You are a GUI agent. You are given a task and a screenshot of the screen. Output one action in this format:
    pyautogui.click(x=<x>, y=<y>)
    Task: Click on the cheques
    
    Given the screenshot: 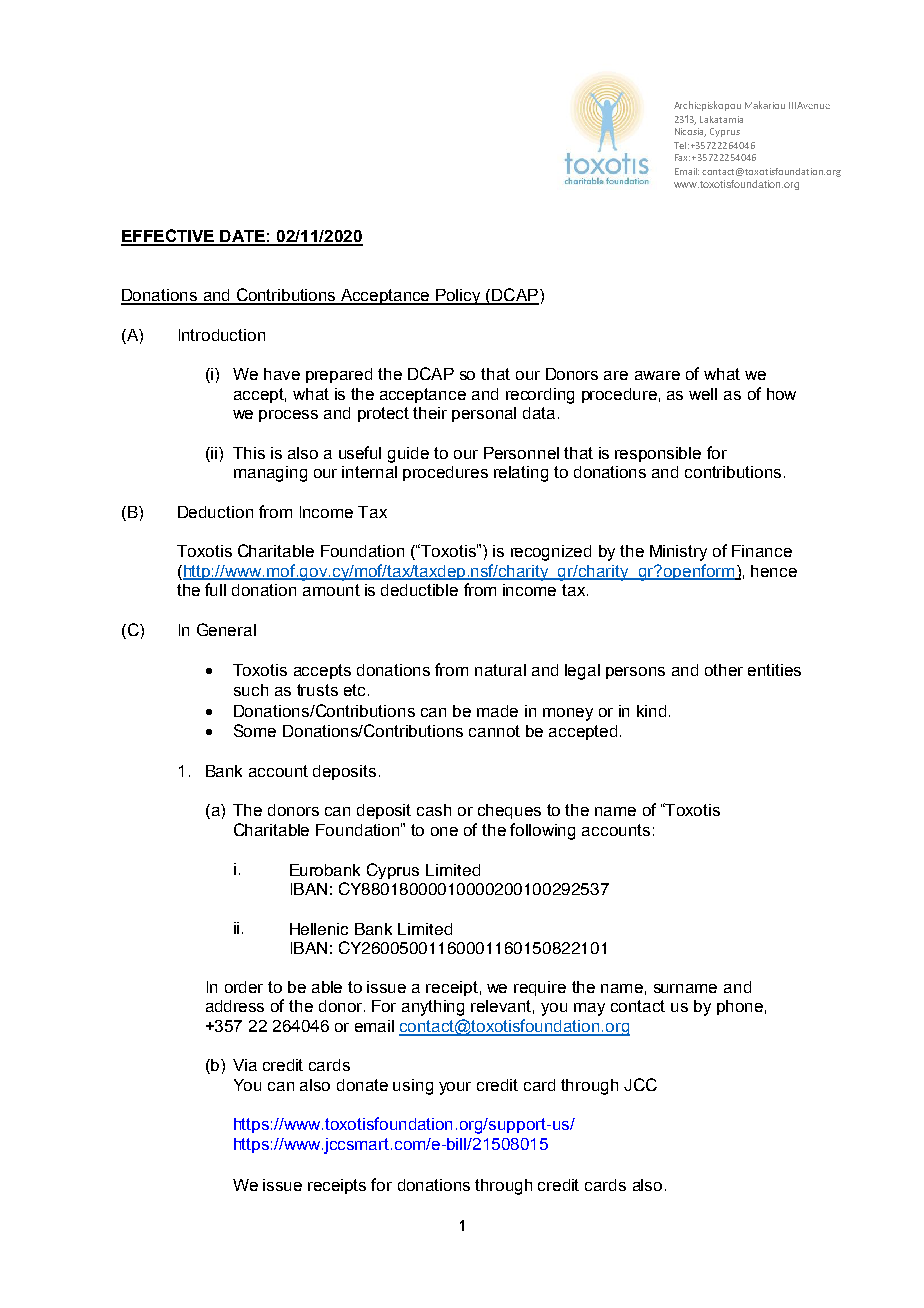 What is the action you would take?
    pyautogui.click(x=509, y=811)
